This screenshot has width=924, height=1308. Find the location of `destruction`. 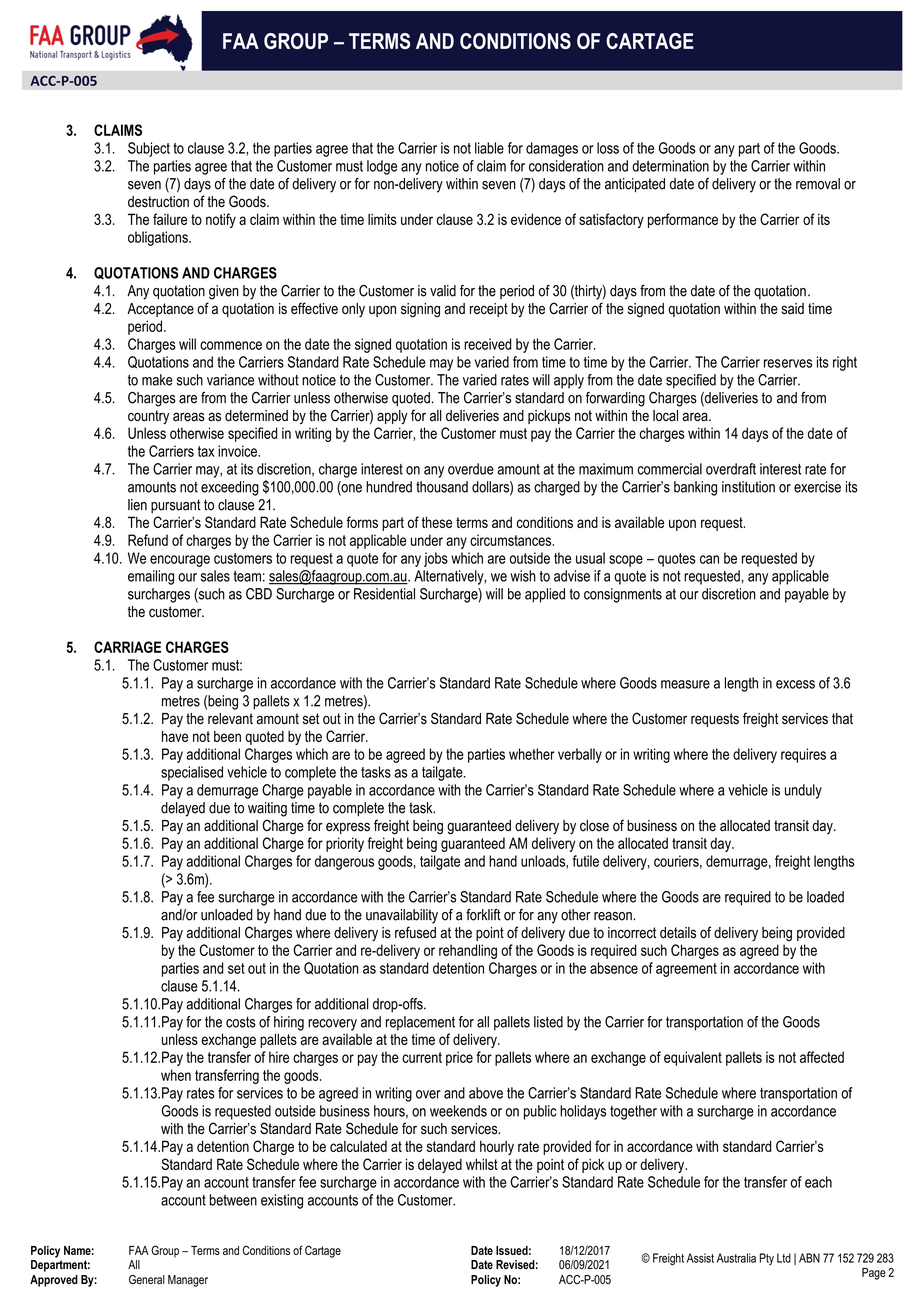

destruction is located at coordinates (158, 202).
